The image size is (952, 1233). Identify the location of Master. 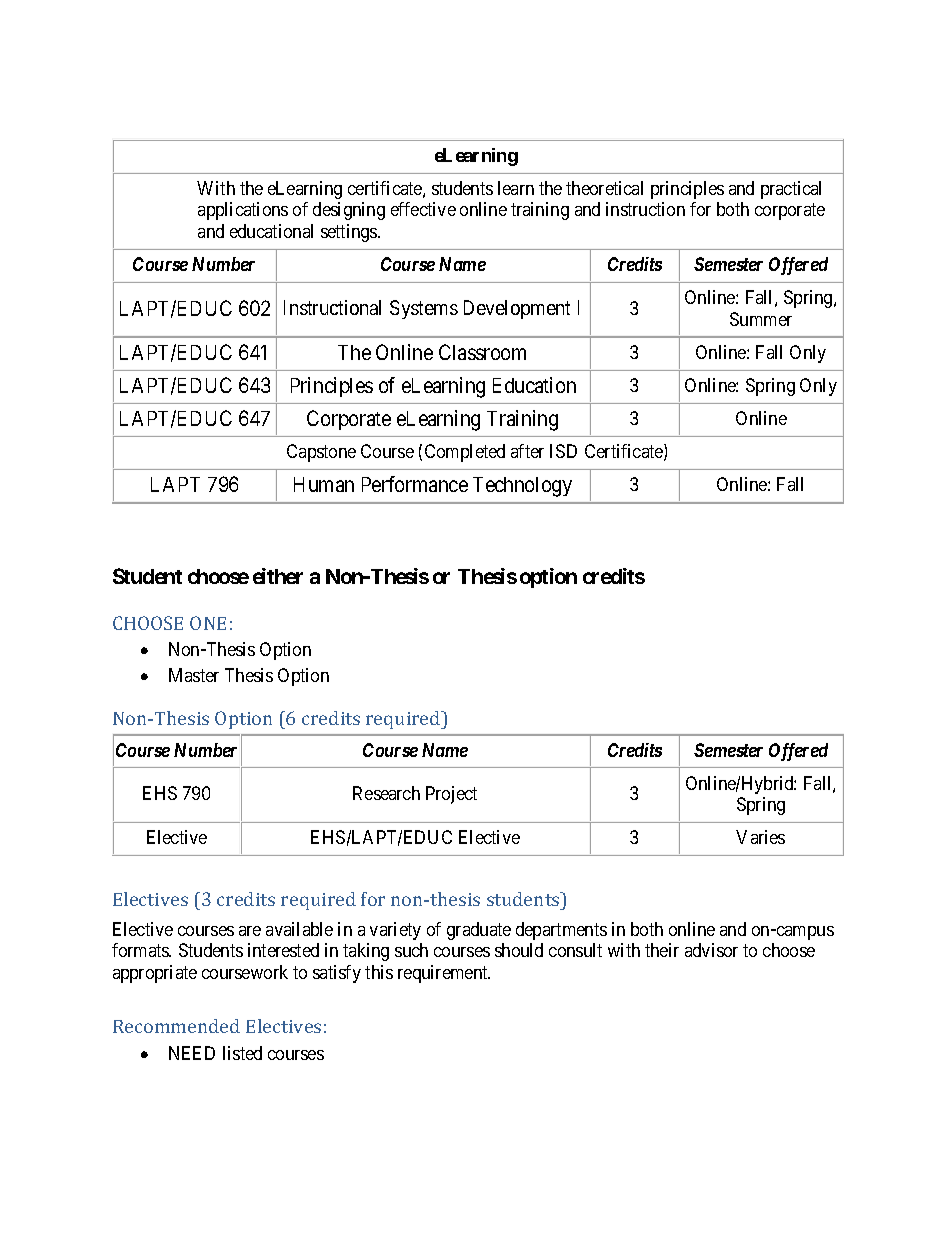
(194, 675).
